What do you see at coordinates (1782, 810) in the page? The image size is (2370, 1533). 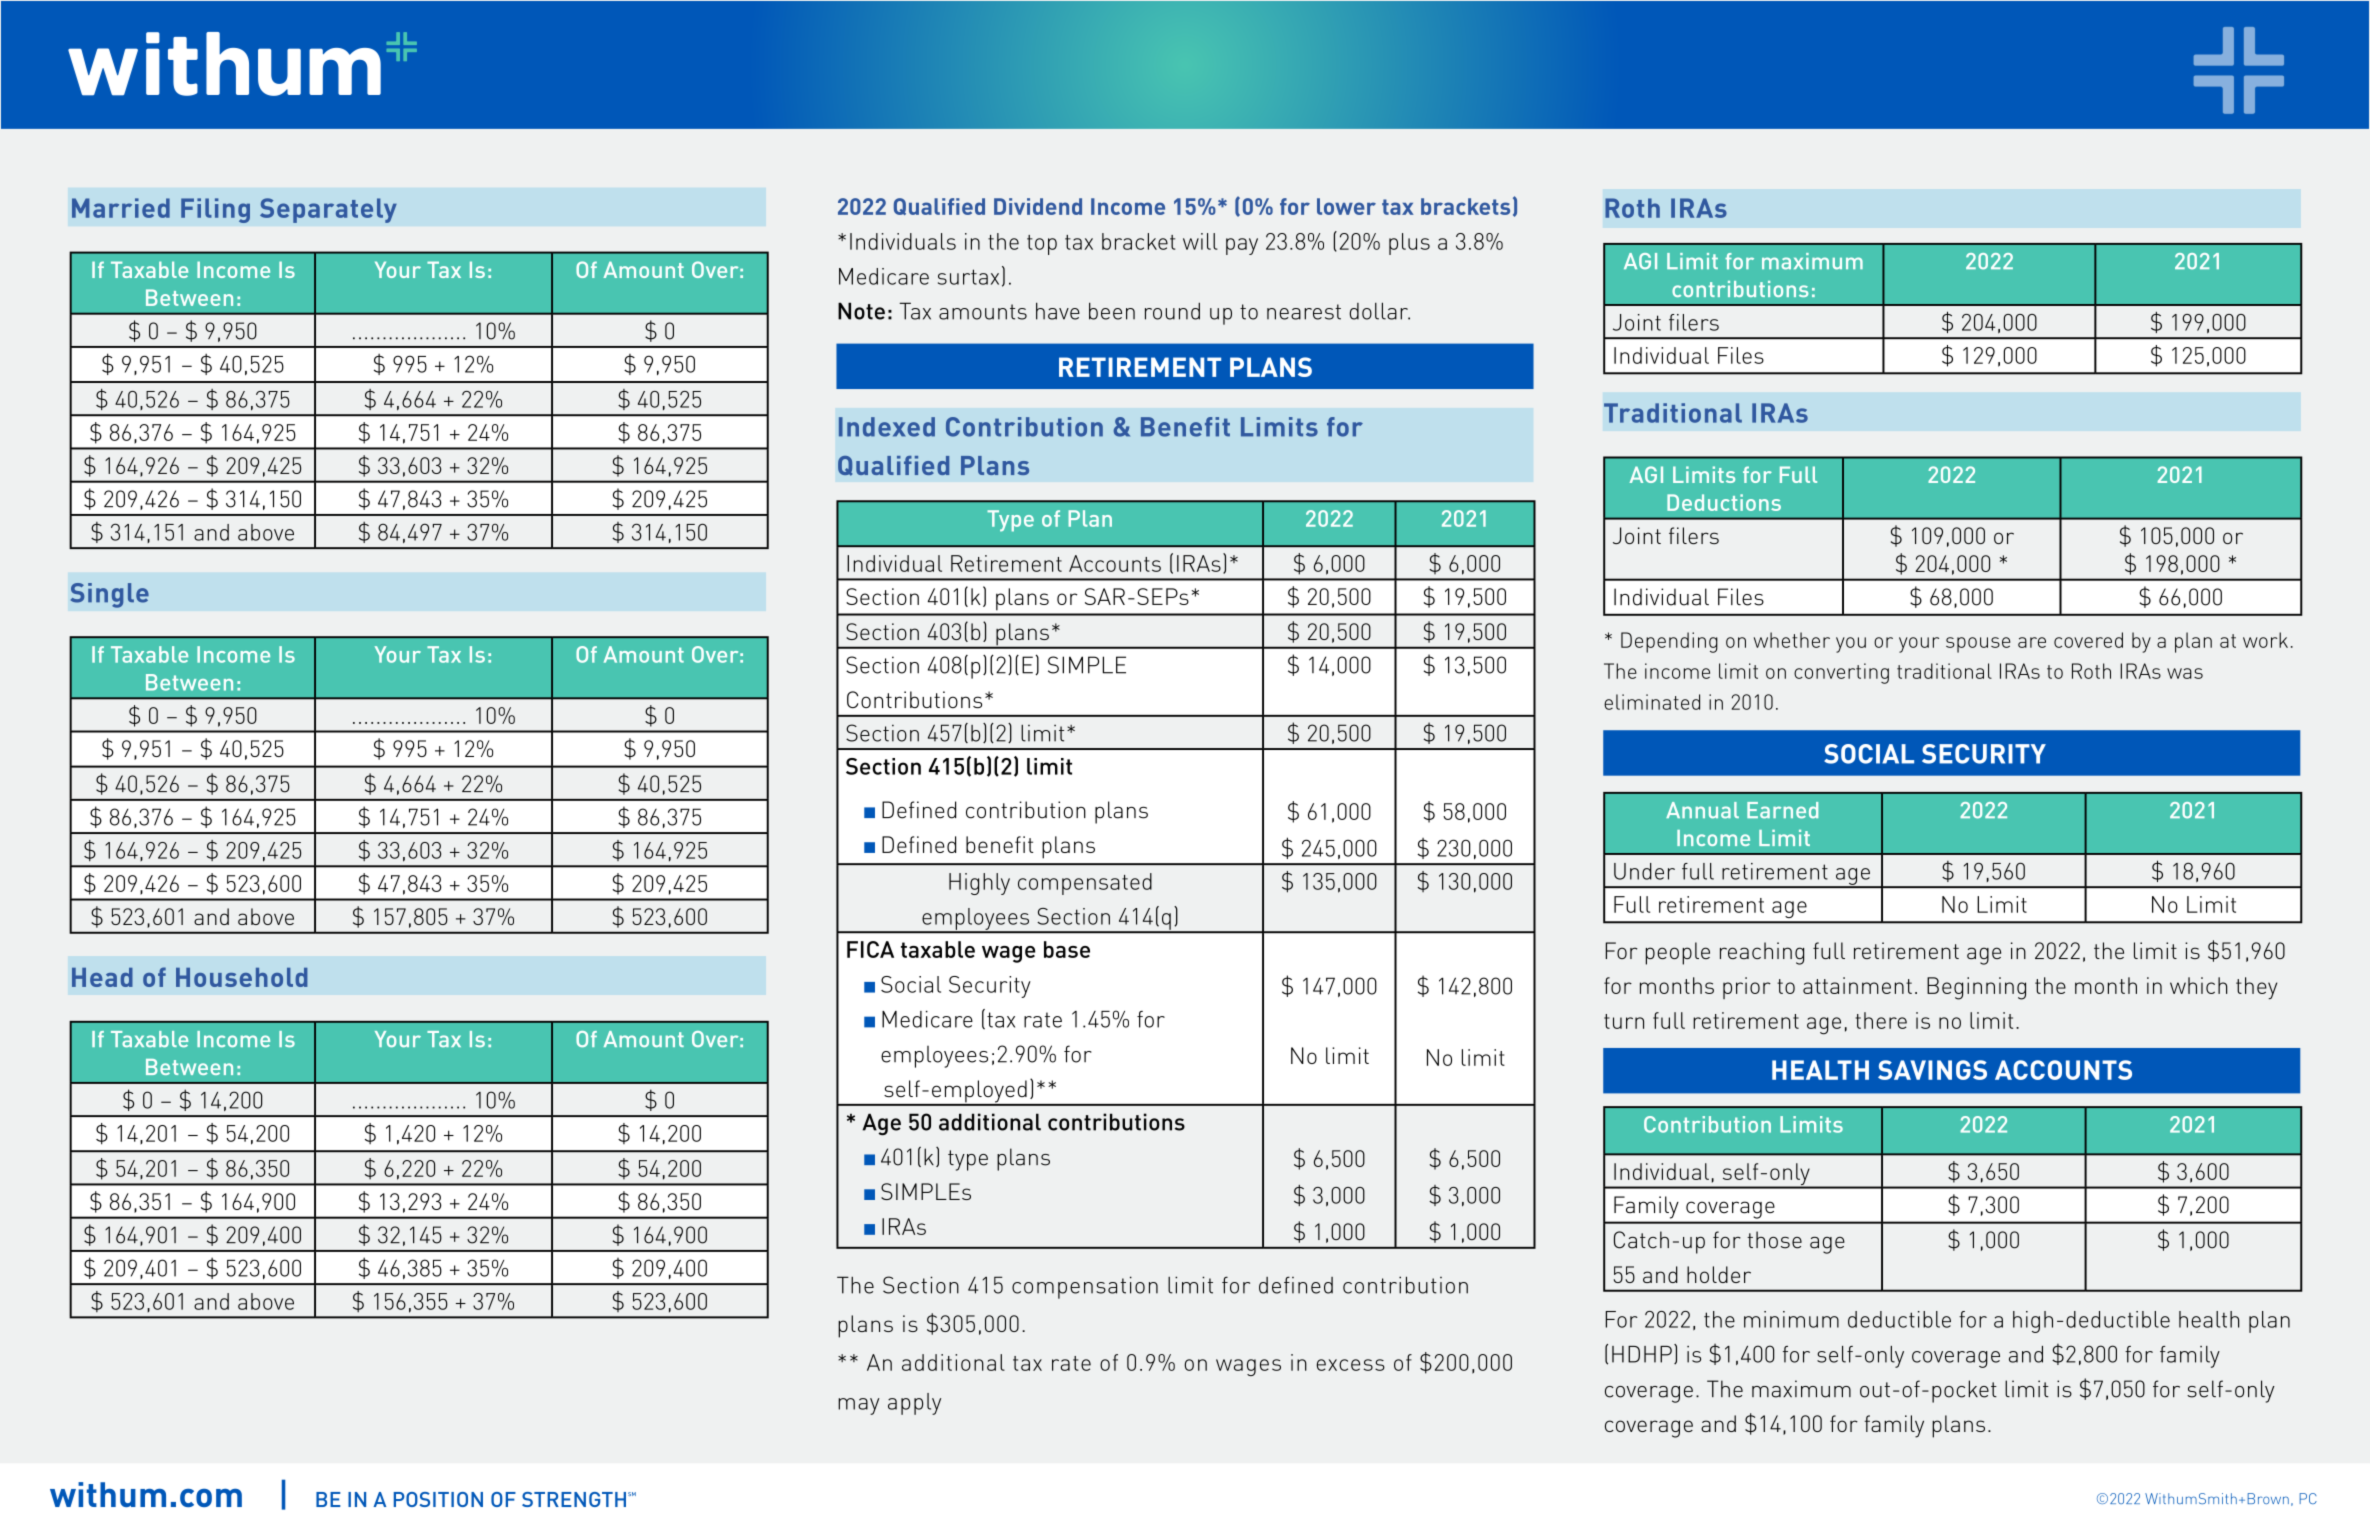 I see `Earned` at bounding box center [1782, 810].
